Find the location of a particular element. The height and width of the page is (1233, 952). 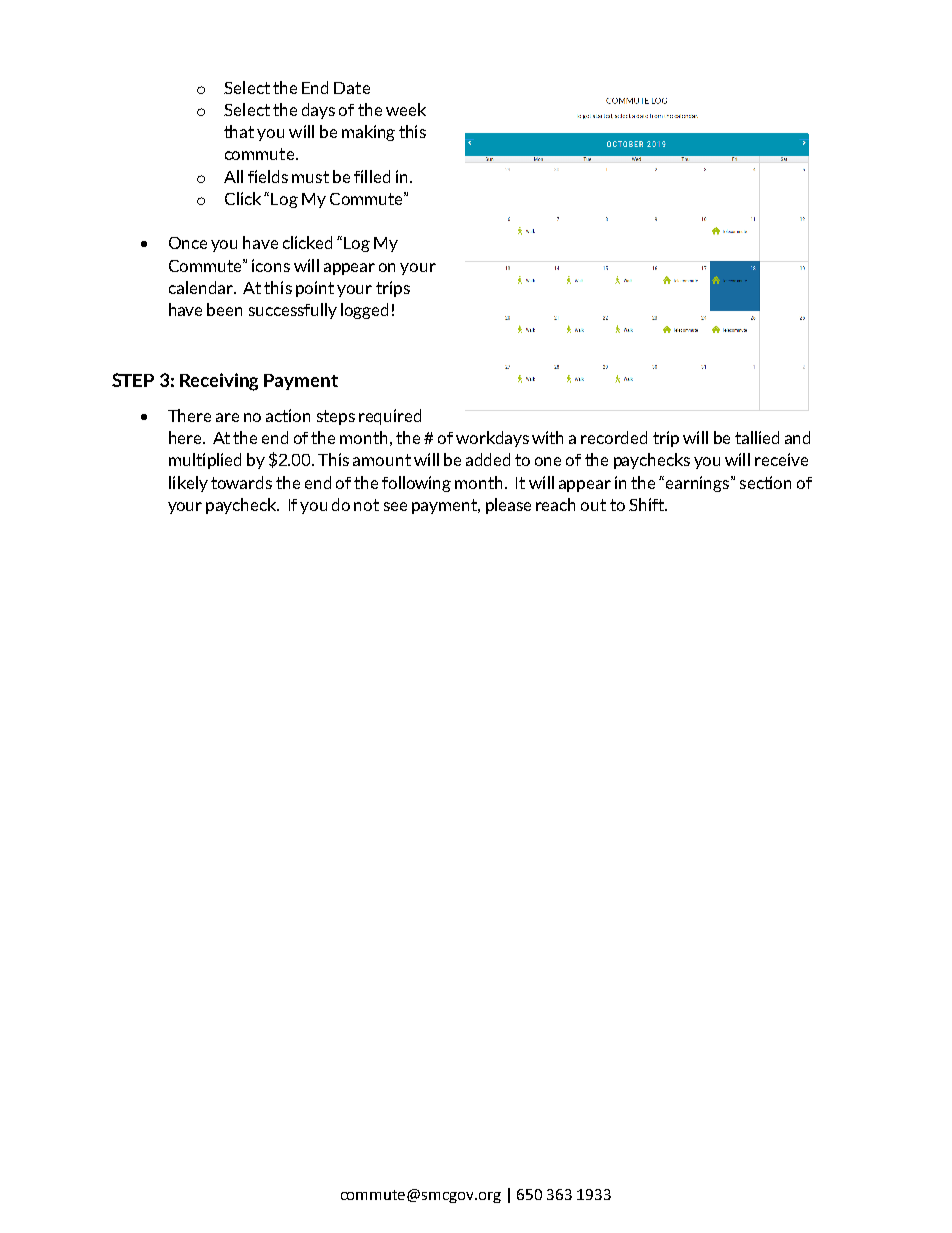

that is located at coordinates (239, 131).
